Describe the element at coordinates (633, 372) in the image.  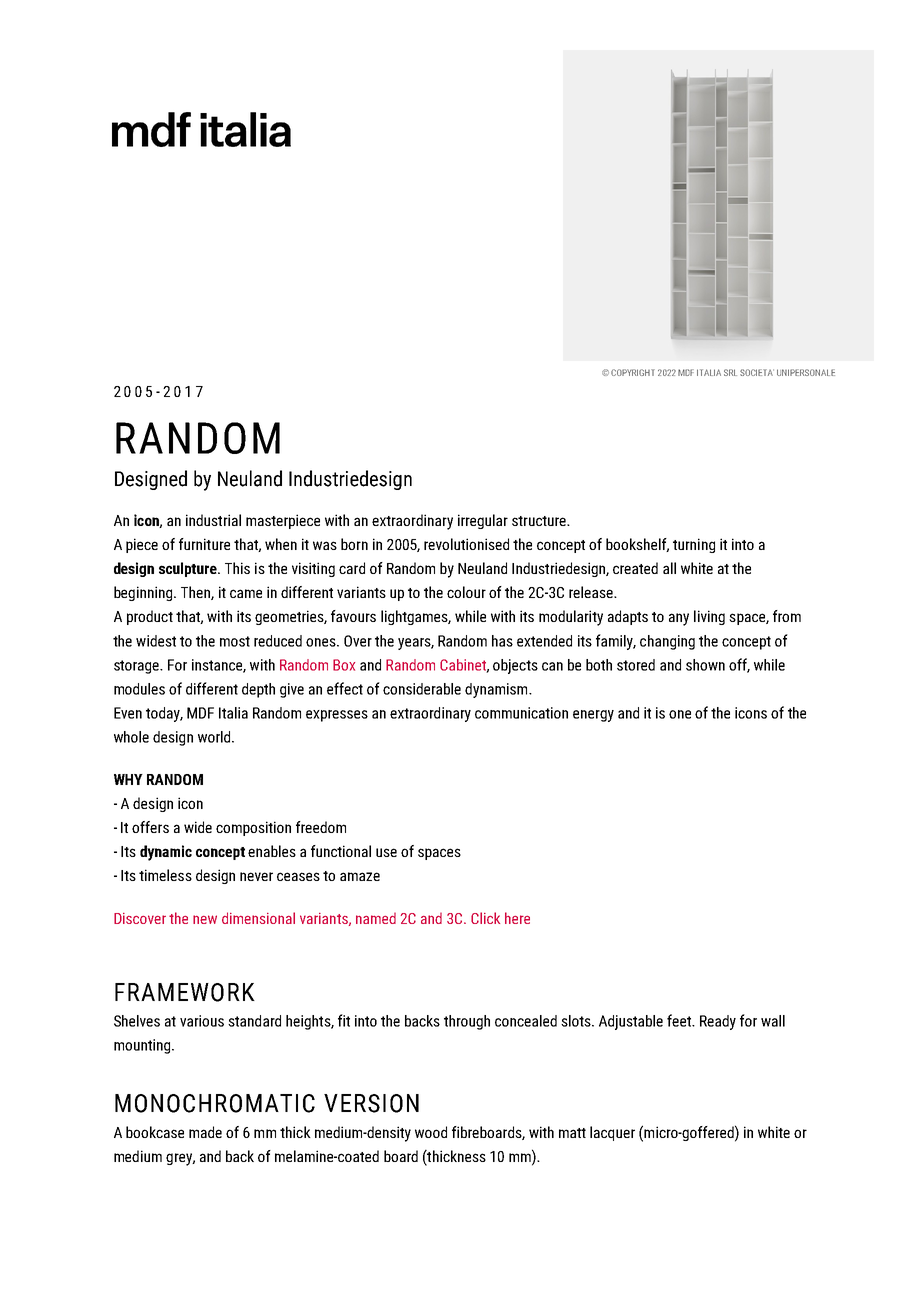
I see `COPYRIGHT` at that location.
